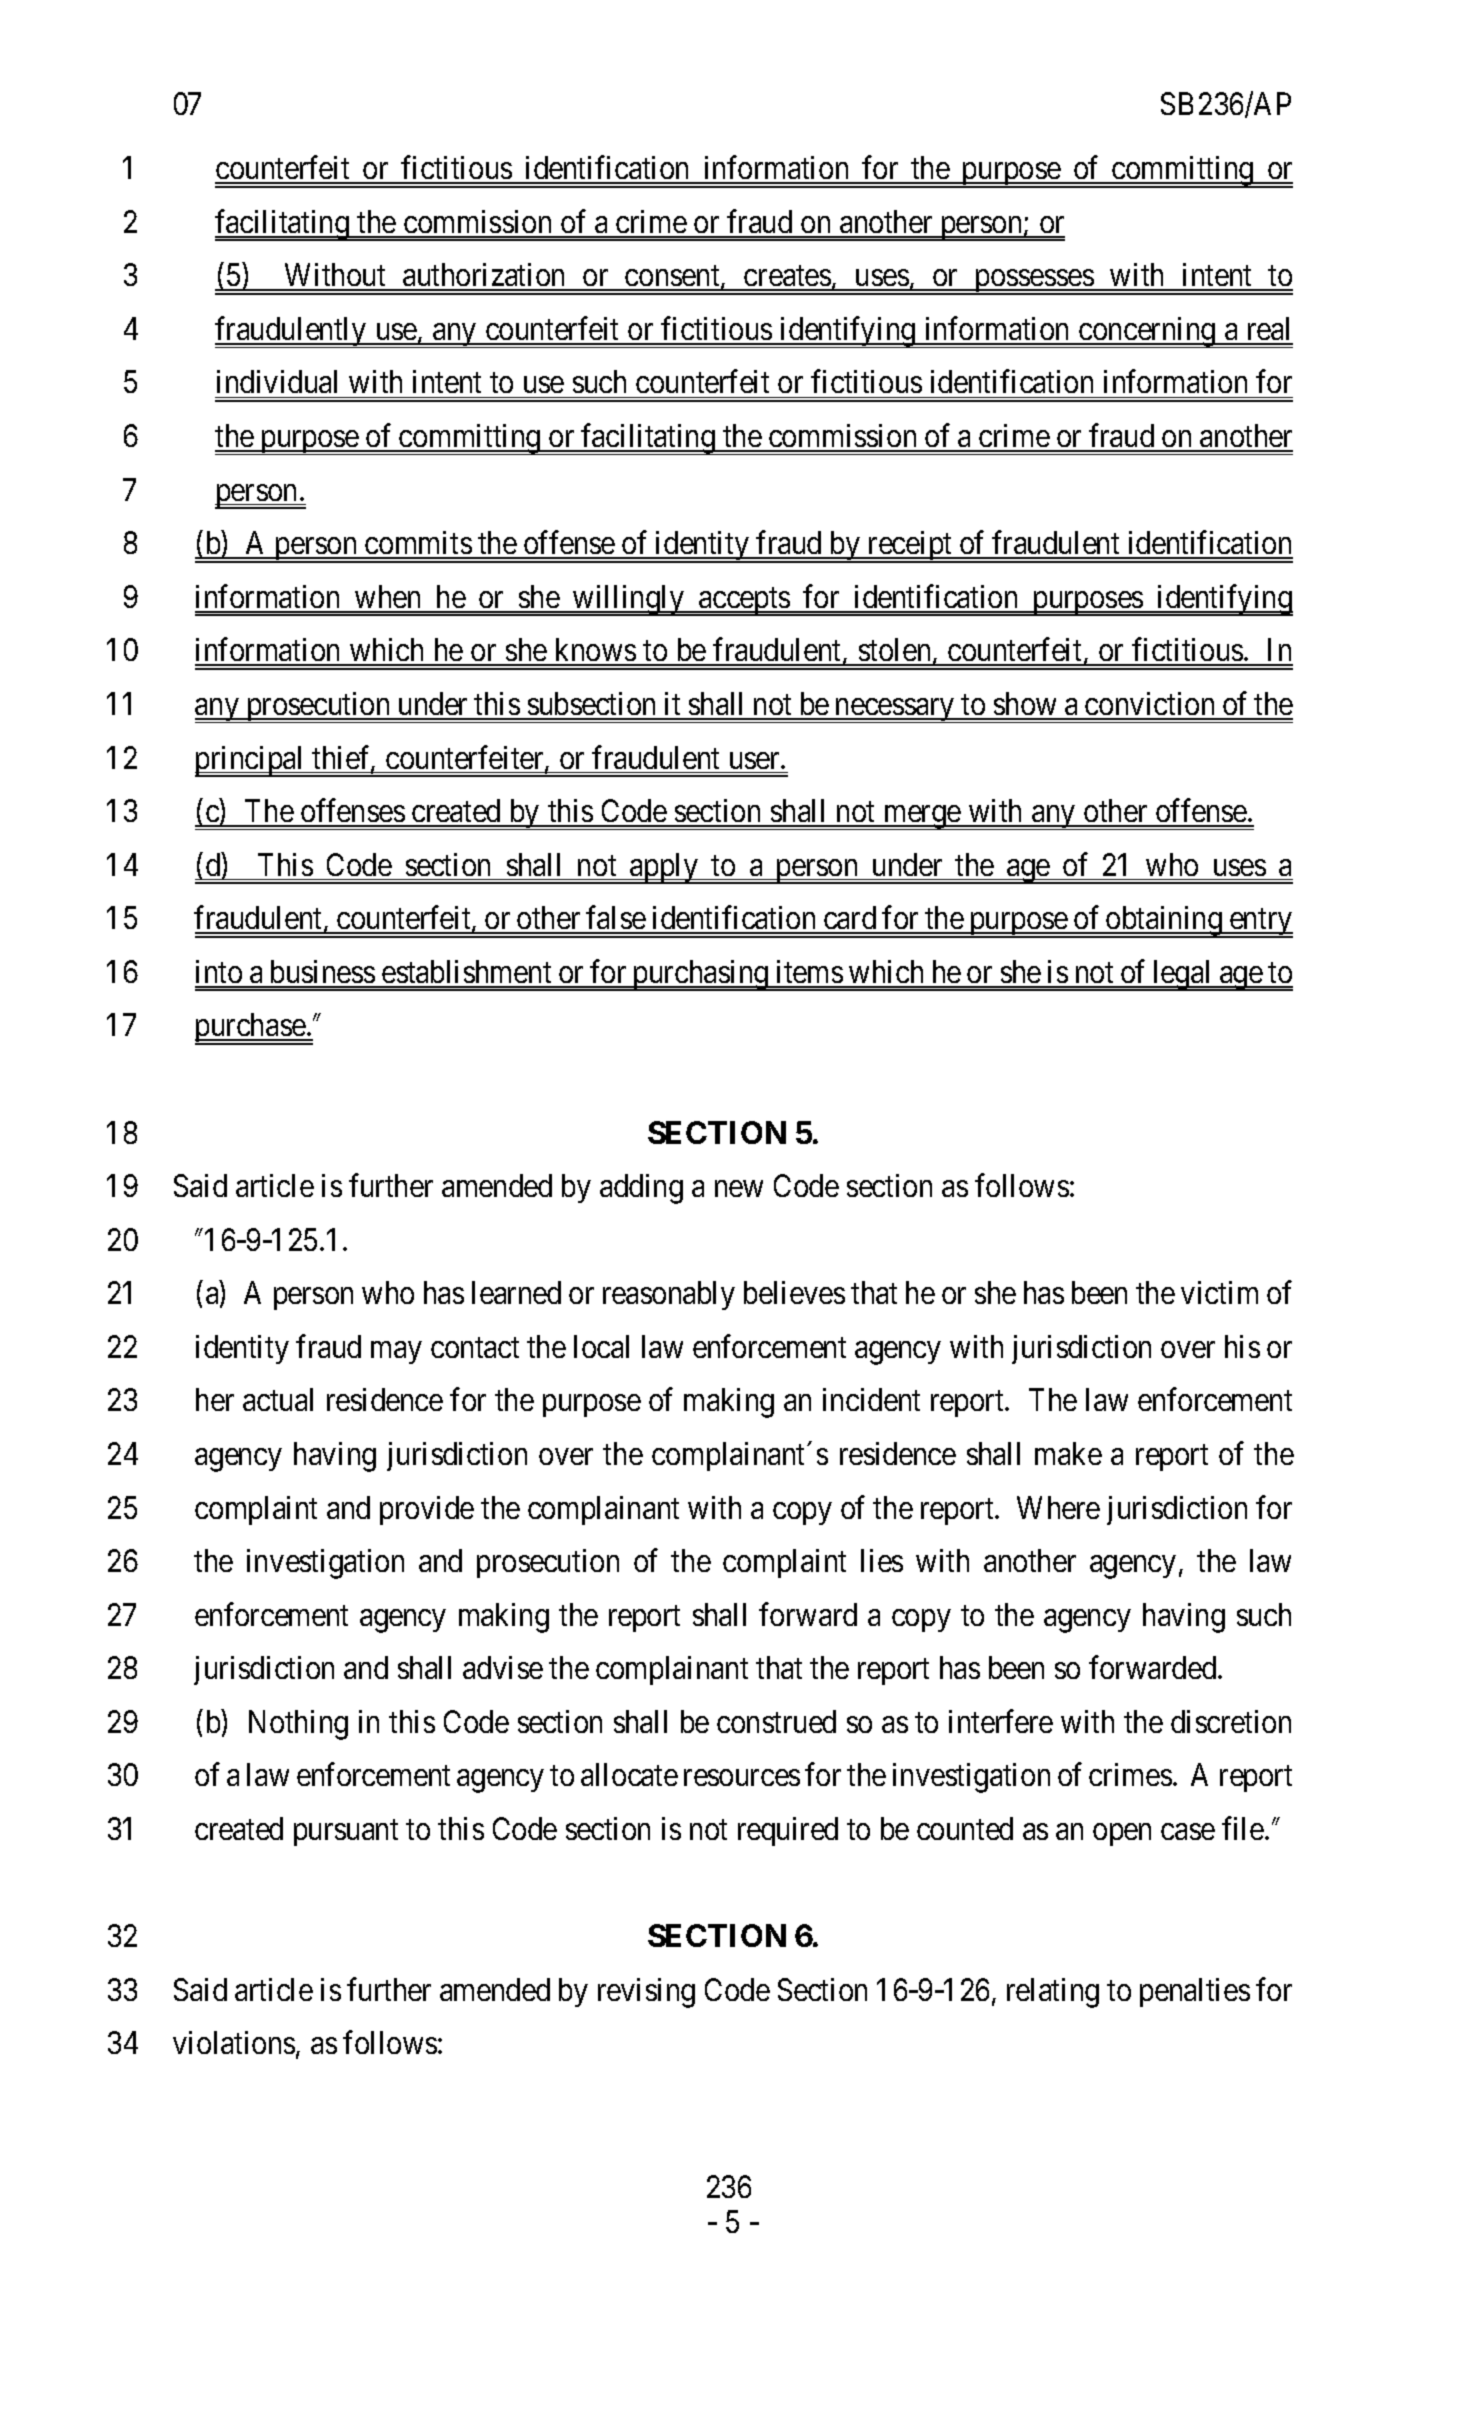 Image resolution: width=1465 pixels, height=2413 pixels. What do you see at coordinates (739, 1189) in the screenshot?
I see `new` at bounding box center [739, 1189].
